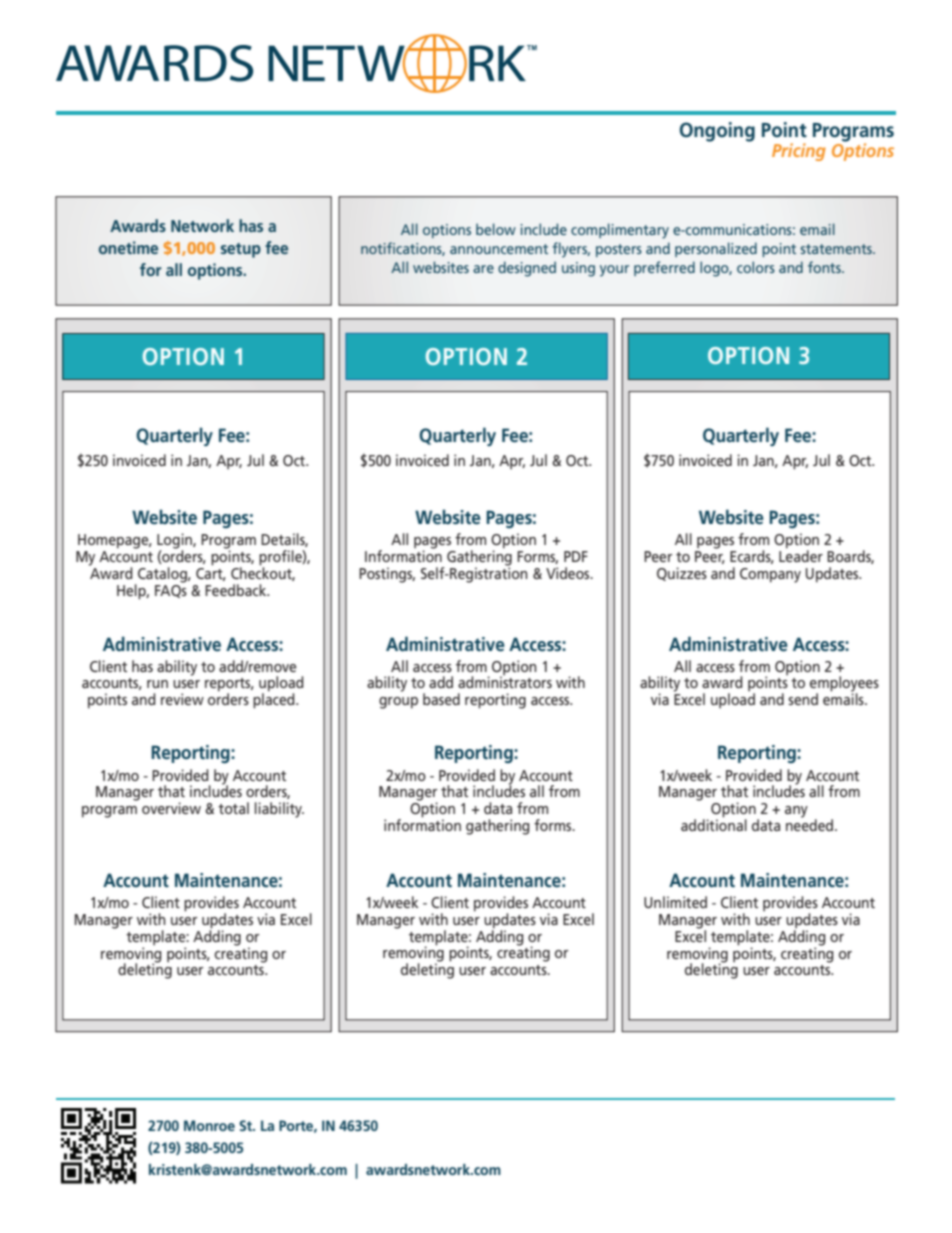 This screenshot has width=952, height=1233. Describe the element at coordinates (209, 1125) in the screenshot. I see `Monroe` at that location.
